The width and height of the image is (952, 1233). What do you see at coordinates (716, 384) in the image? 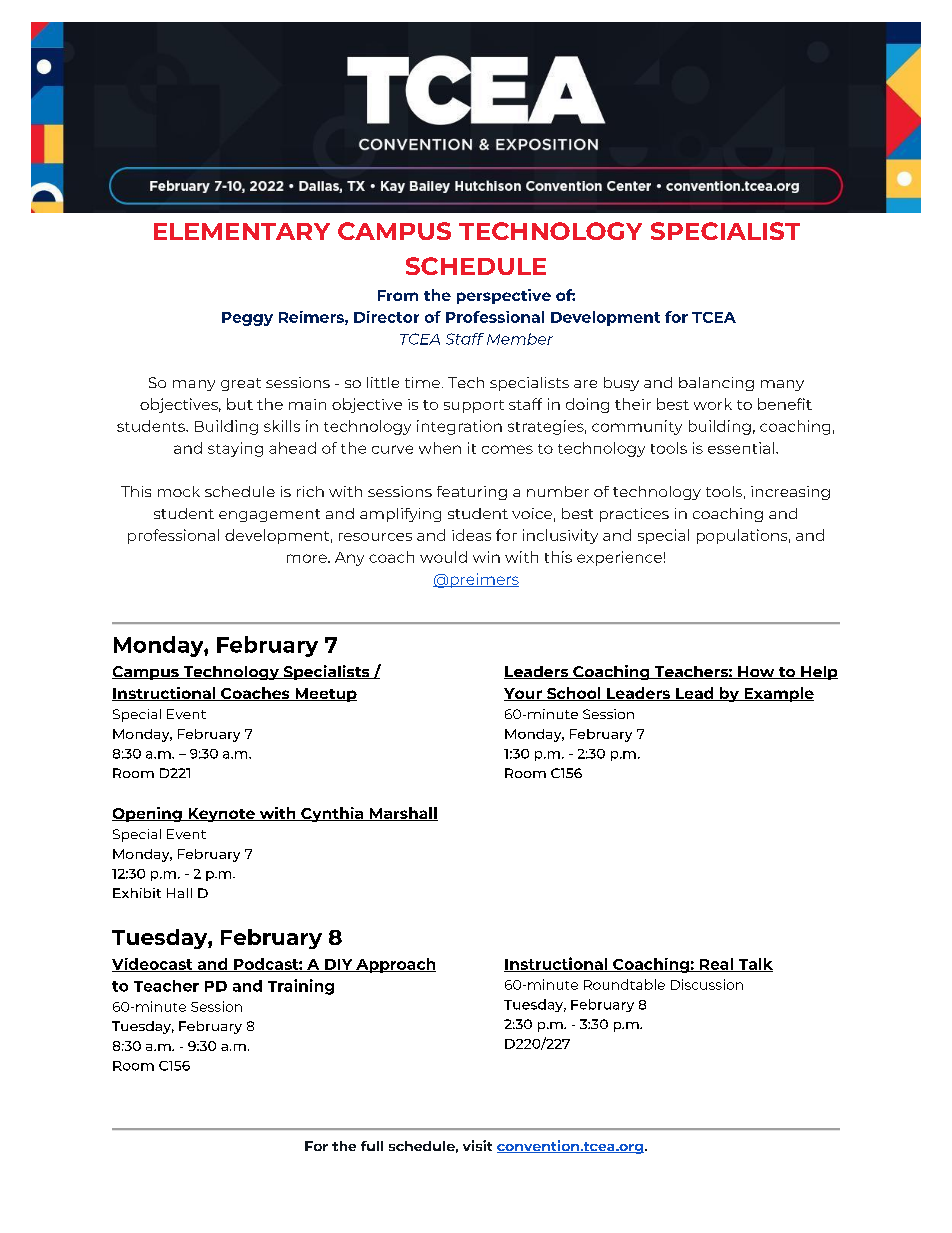
I see `balancing` at bounding box center [716, 384].
